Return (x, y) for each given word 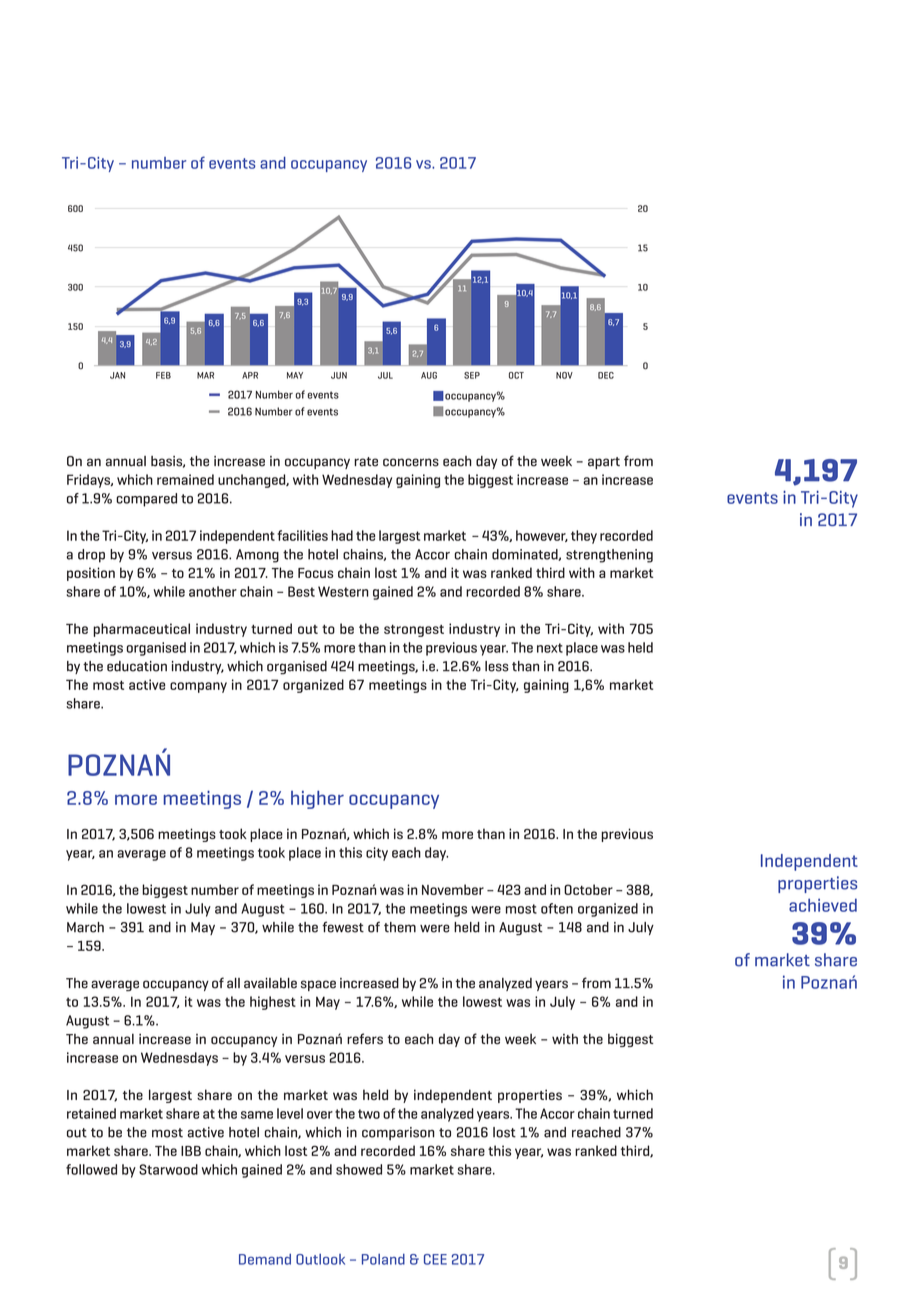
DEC (606, 375)
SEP (472, 375)
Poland (383, 1259)
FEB (163, 375)
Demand (265, 1259)
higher (317, 799)
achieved (823, 905)
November (453, 889)
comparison (398, 1134)
